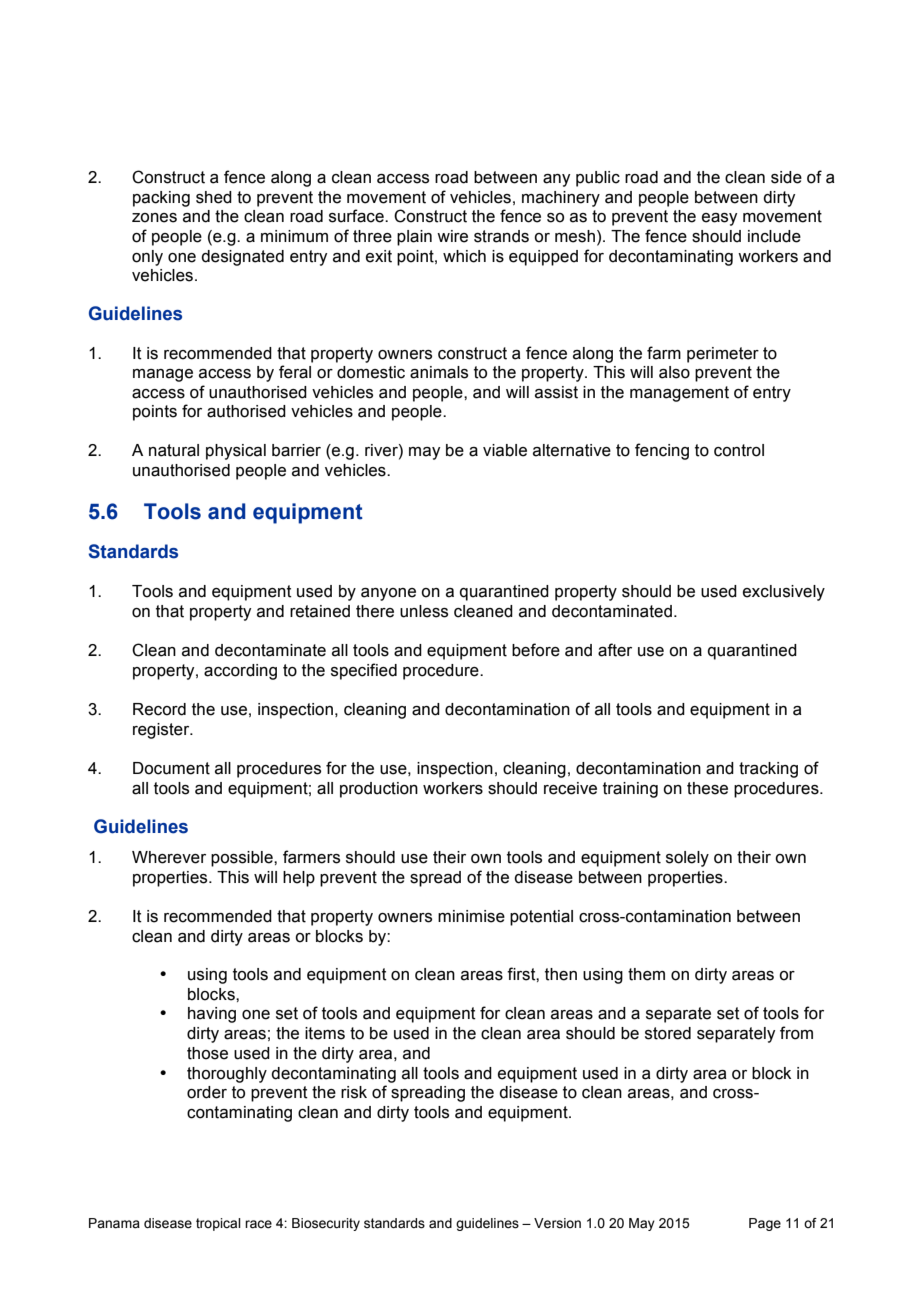 Image resolution: width=924 pixels, height=1308 pixels. What do you see at coordinates (218, 1224) in the document?
I see `tropical` at bounding box center [218, 1224].
